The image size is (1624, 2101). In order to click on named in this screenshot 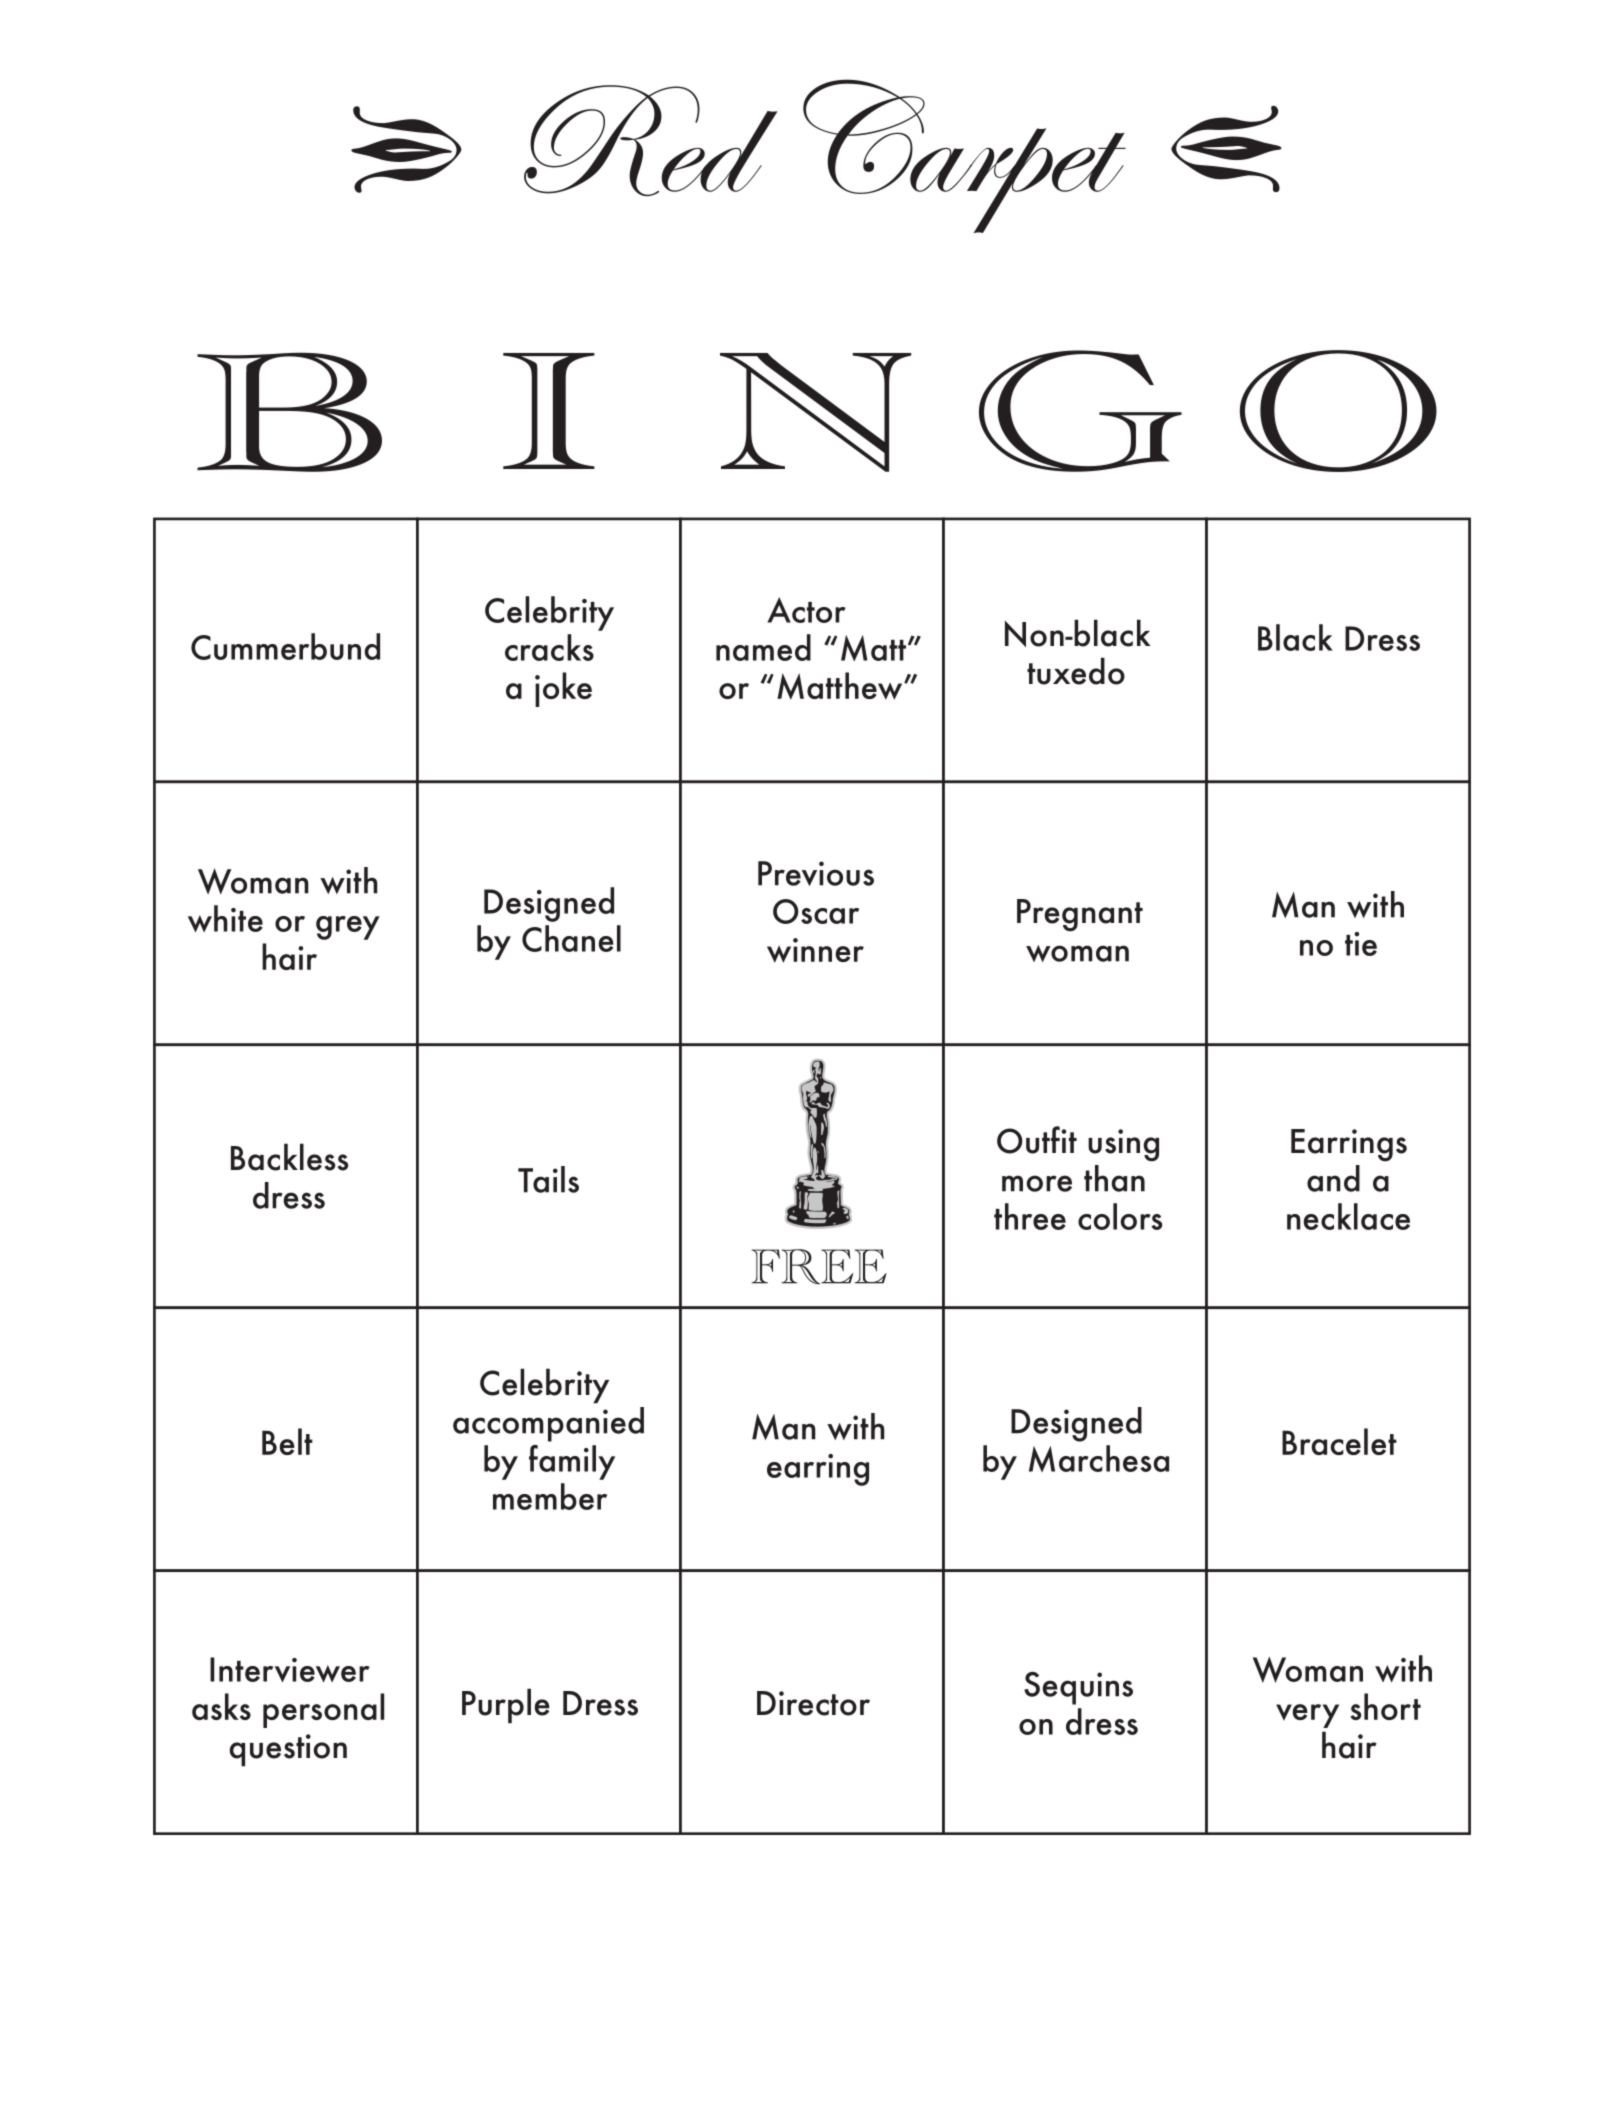, I will do `click(763, 647)`.
